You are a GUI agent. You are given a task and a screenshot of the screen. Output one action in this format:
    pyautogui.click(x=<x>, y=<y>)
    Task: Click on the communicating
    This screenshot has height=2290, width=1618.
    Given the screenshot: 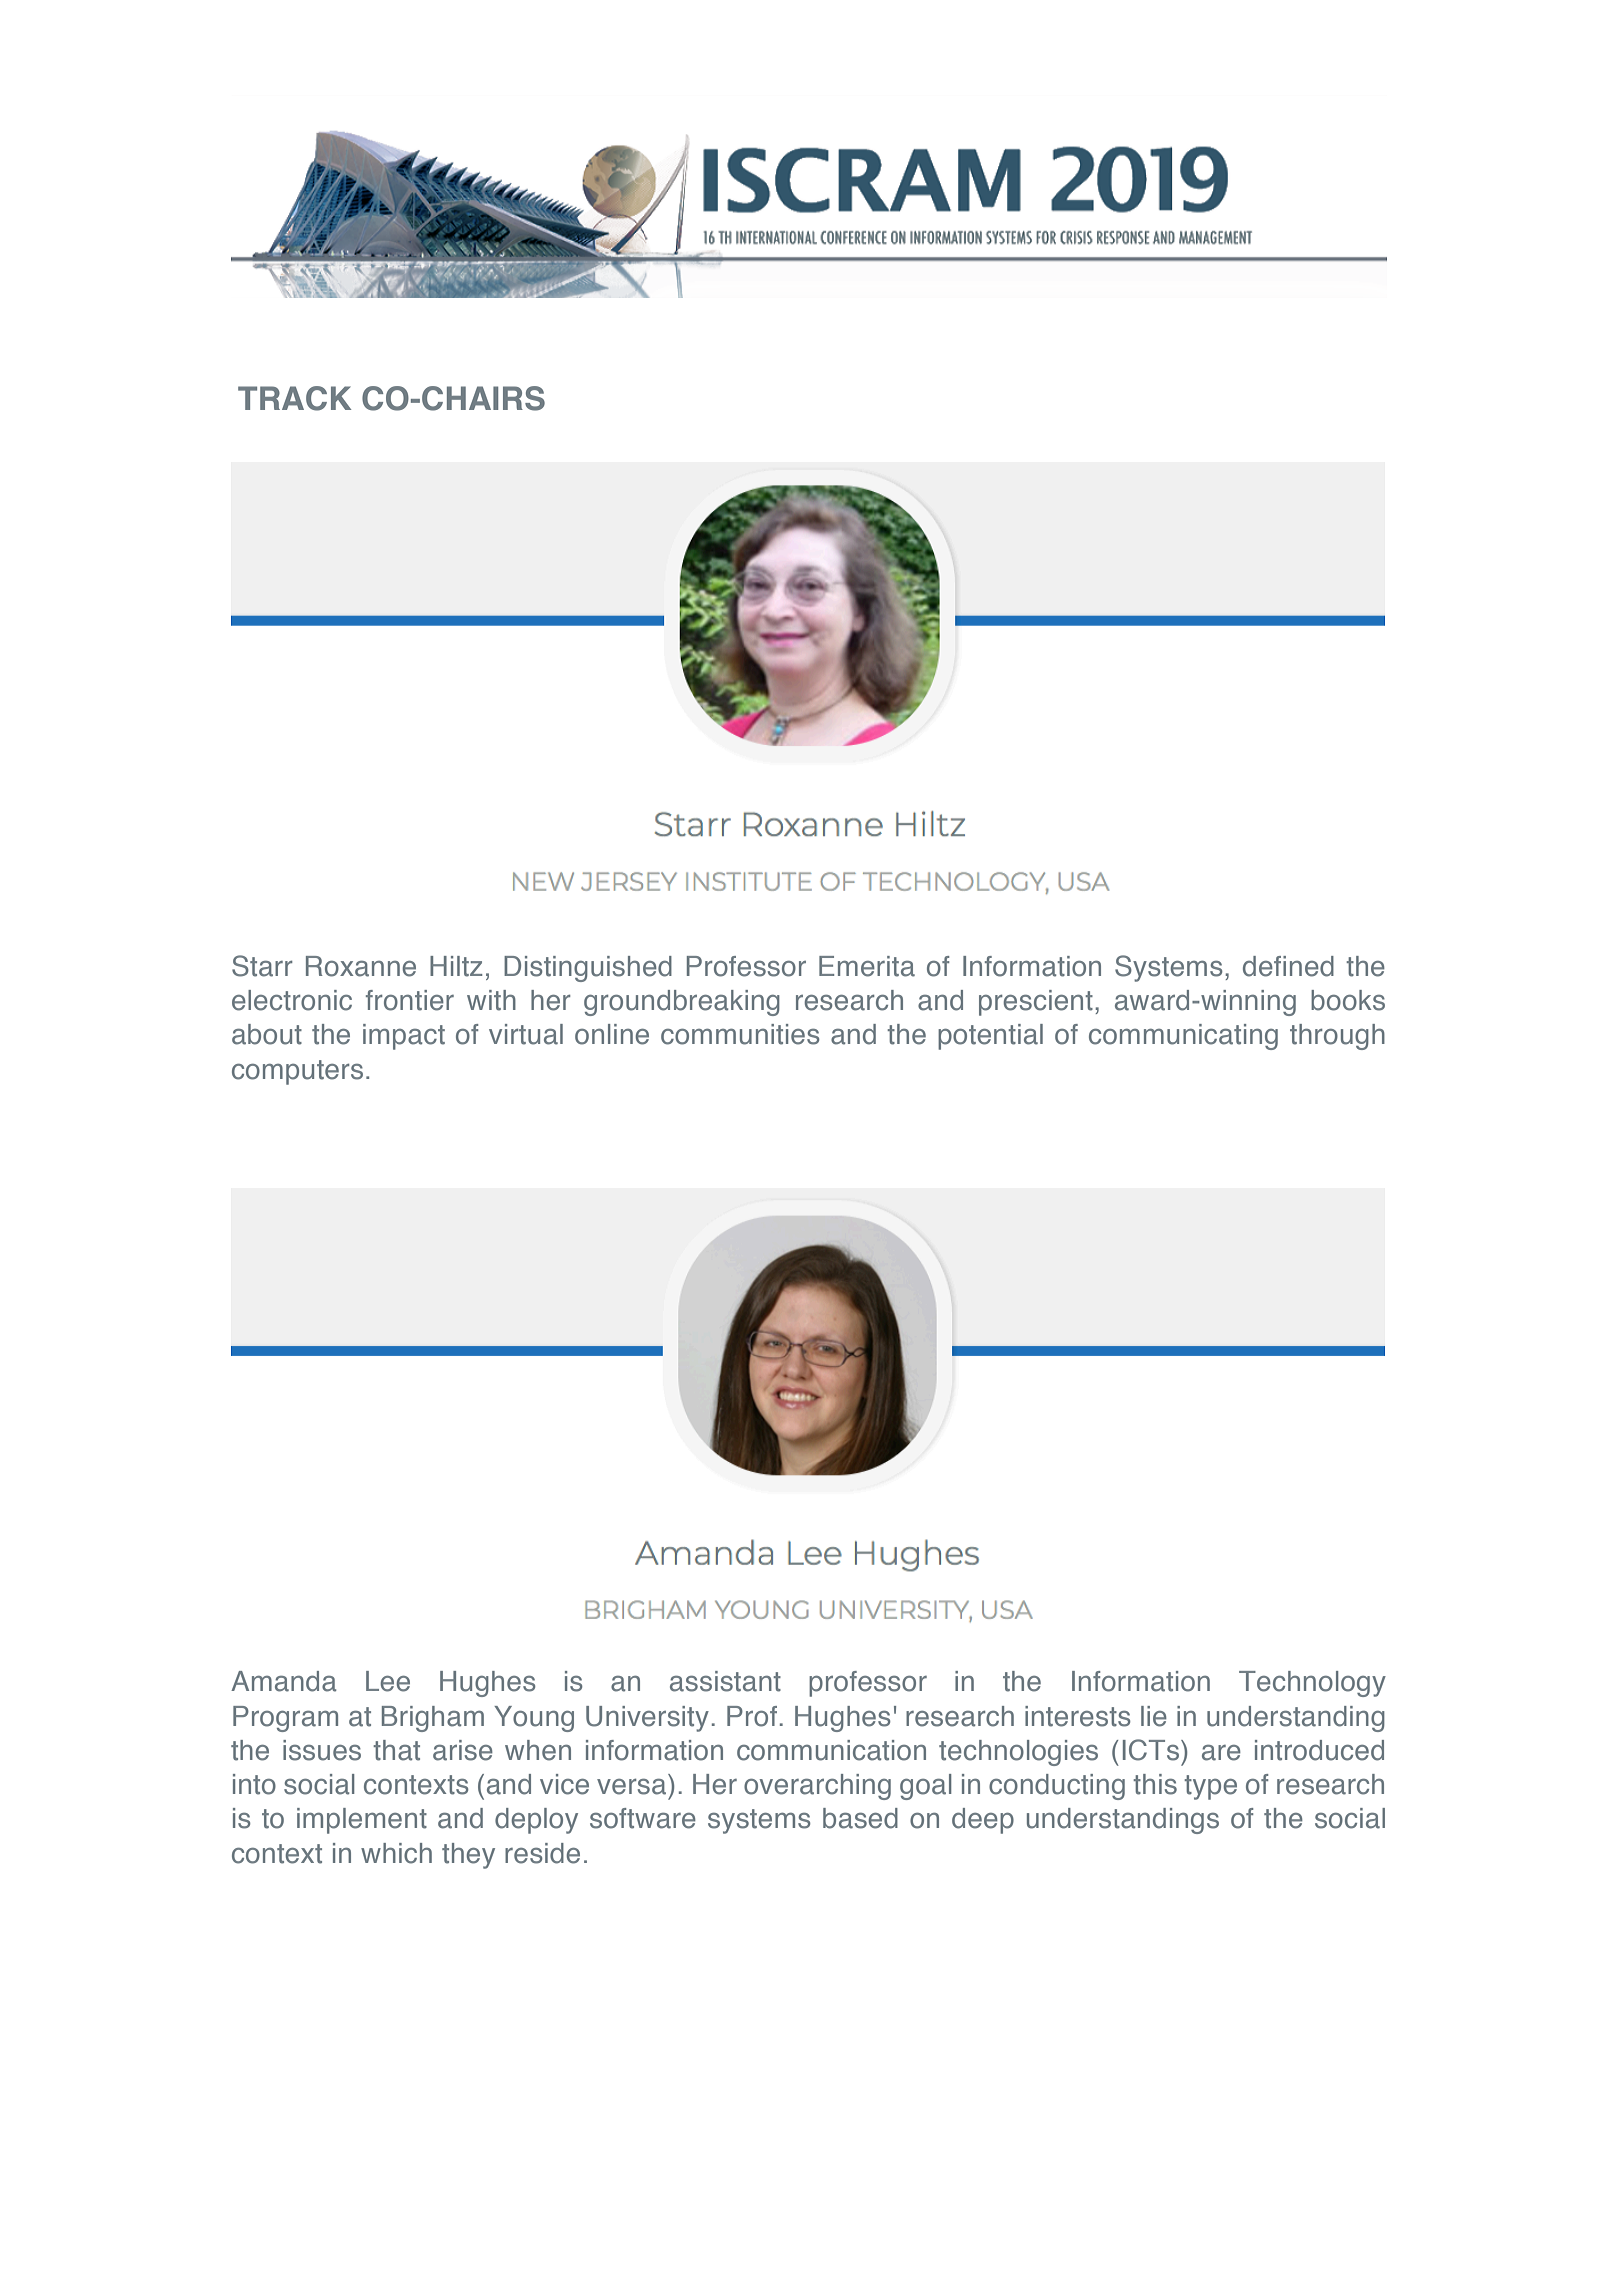 What is the action you would take?
    pyautogui.click(x=1183, y=1037)
